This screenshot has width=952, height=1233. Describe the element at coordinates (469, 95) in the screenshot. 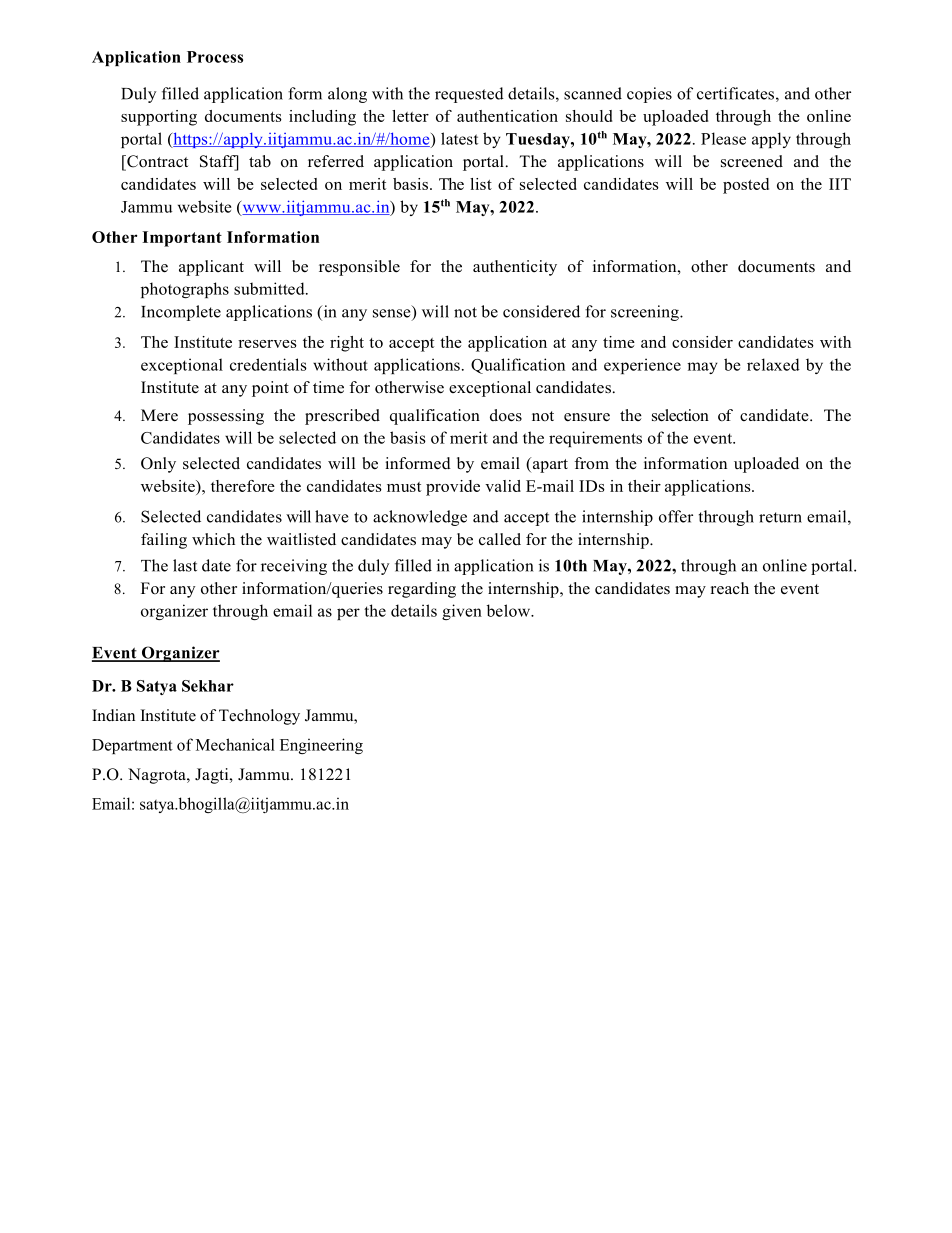

I see `requested` at that location.
